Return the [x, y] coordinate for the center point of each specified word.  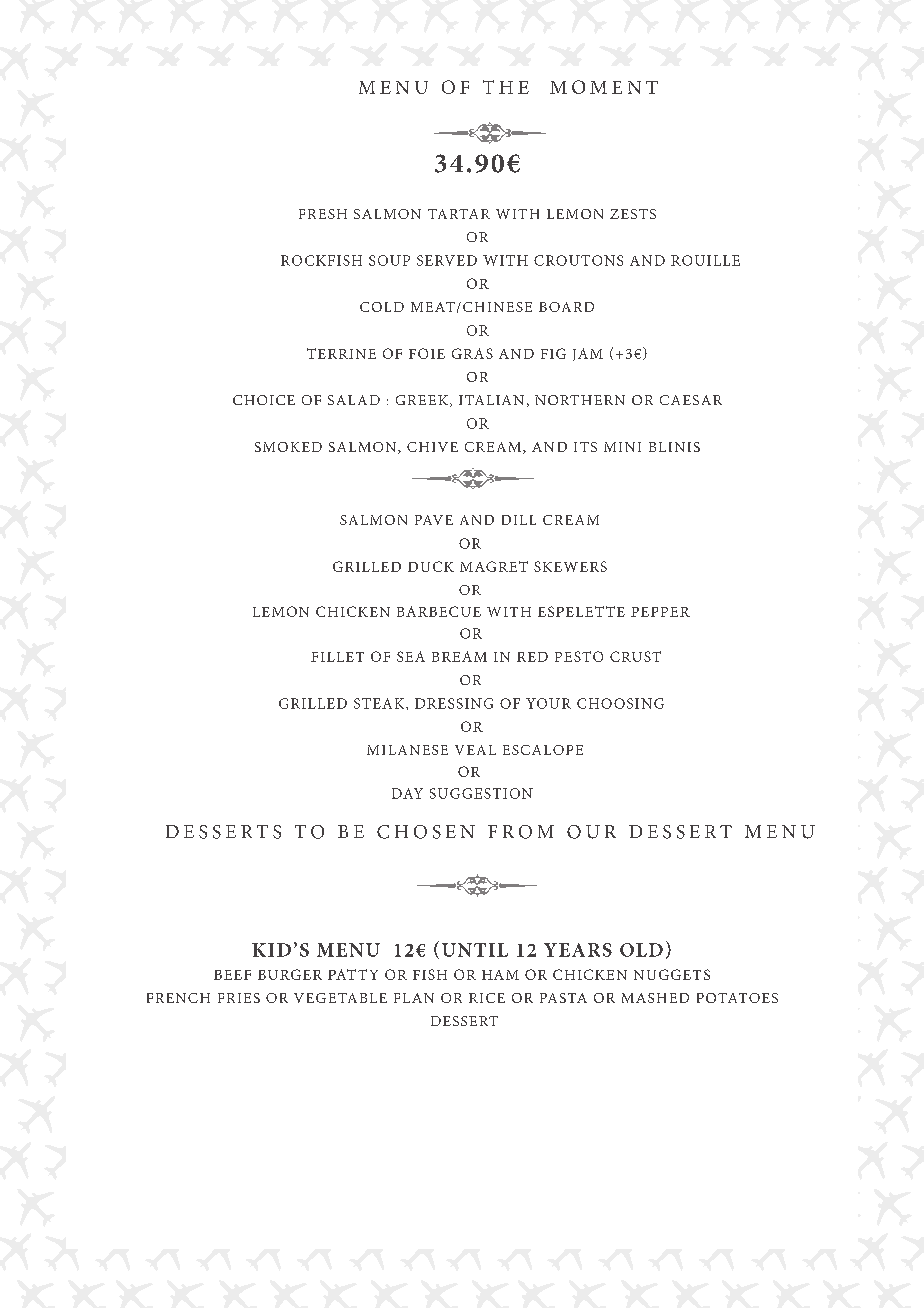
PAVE [434, 520]
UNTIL [475, 950]
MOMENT [604, 87]
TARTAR [459, 214]
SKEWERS [570, 566]
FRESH [323, 214]
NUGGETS [672, 974]
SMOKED [288, 447]
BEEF [232, 975]
